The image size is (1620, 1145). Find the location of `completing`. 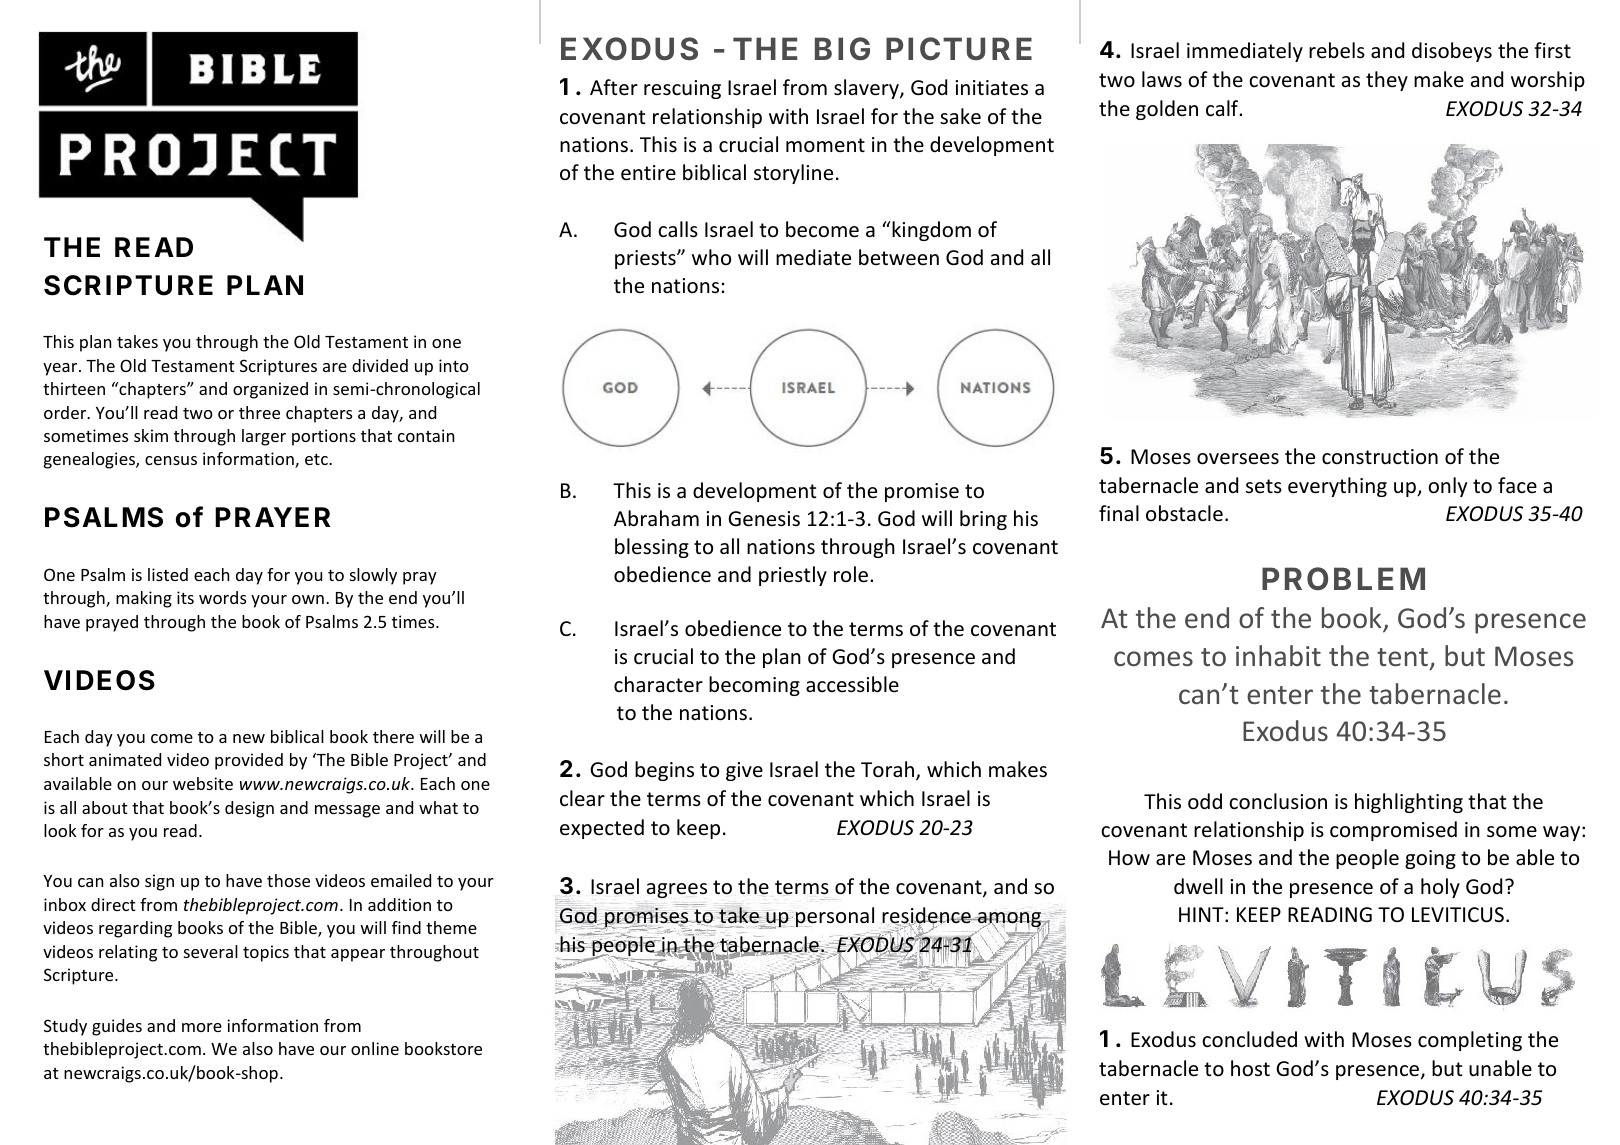

completing is located at coordinates (1470, 1041).
